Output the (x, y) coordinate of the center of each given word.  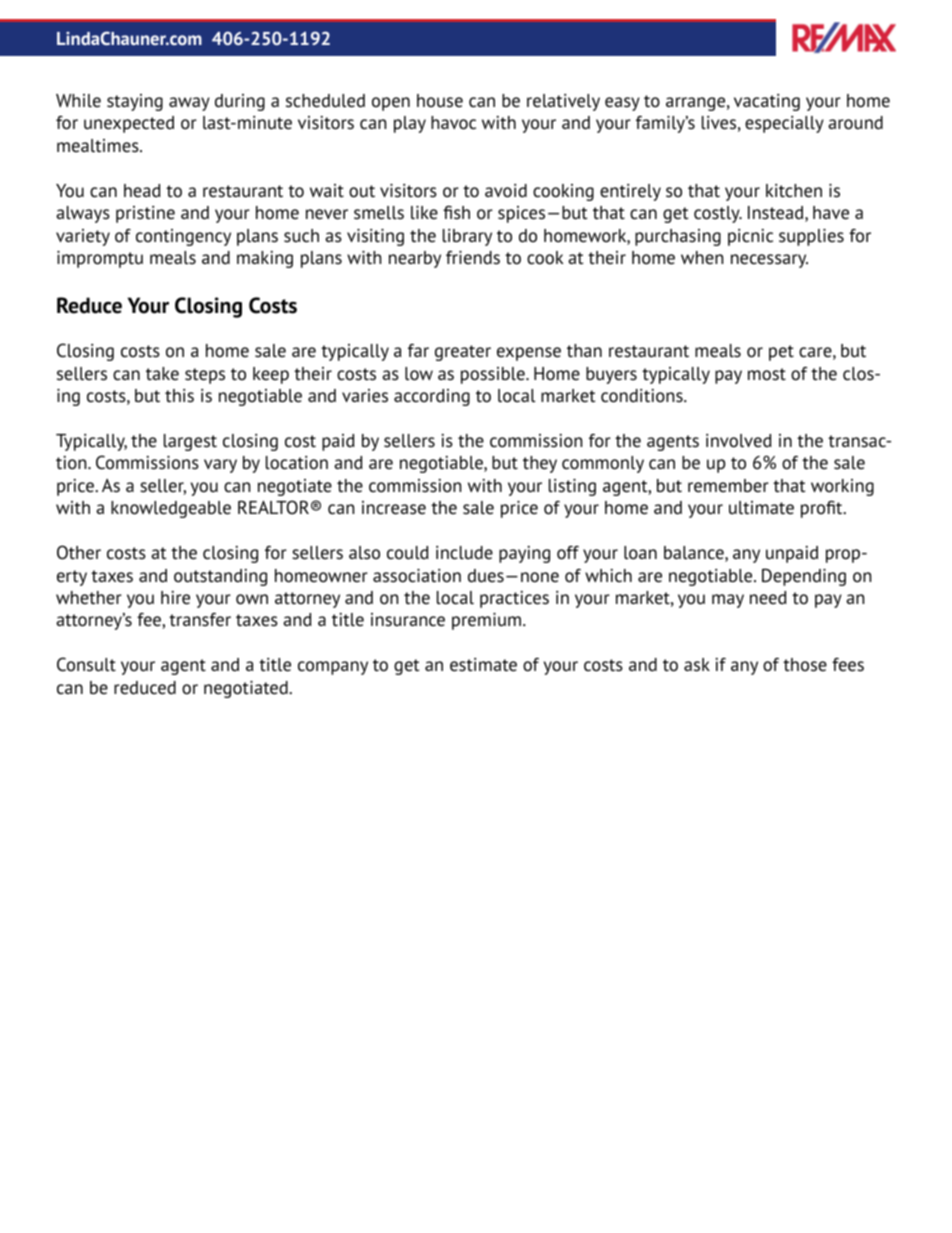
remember (728, 486)
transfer (200, 620)
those (805, 665)
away (189, 104)
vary (220, 466)
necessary (769, 261)
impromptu (100, 259)
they (540, 464)
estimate (483, 665)
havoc (453, 123)
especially (784, 124)
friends (473, 258)
